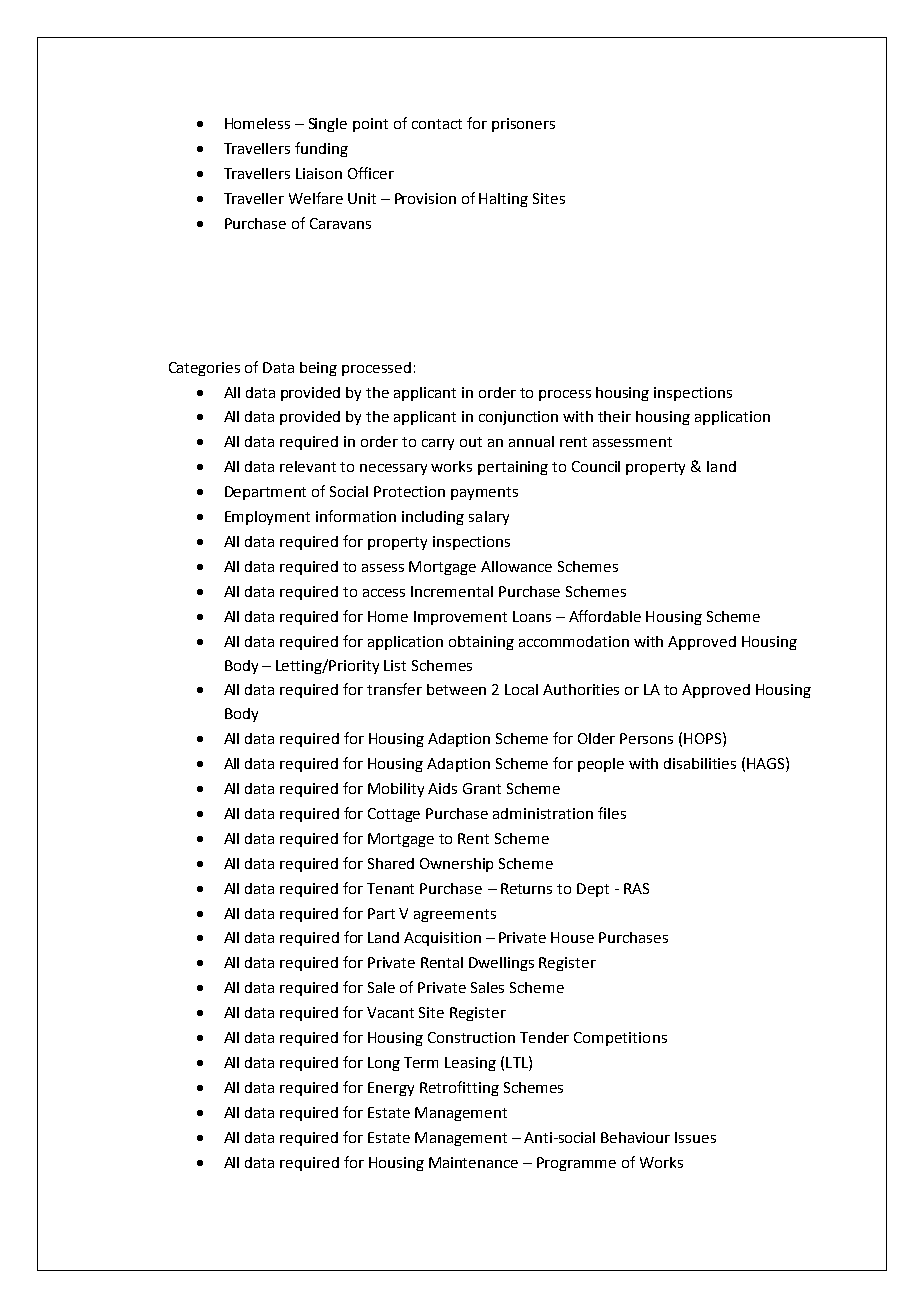 The height and width of the page is (1308, 924). What do you see at coordinates (523, 125) in the page?
I see `prisoners` at bounding box center [523, 125].
